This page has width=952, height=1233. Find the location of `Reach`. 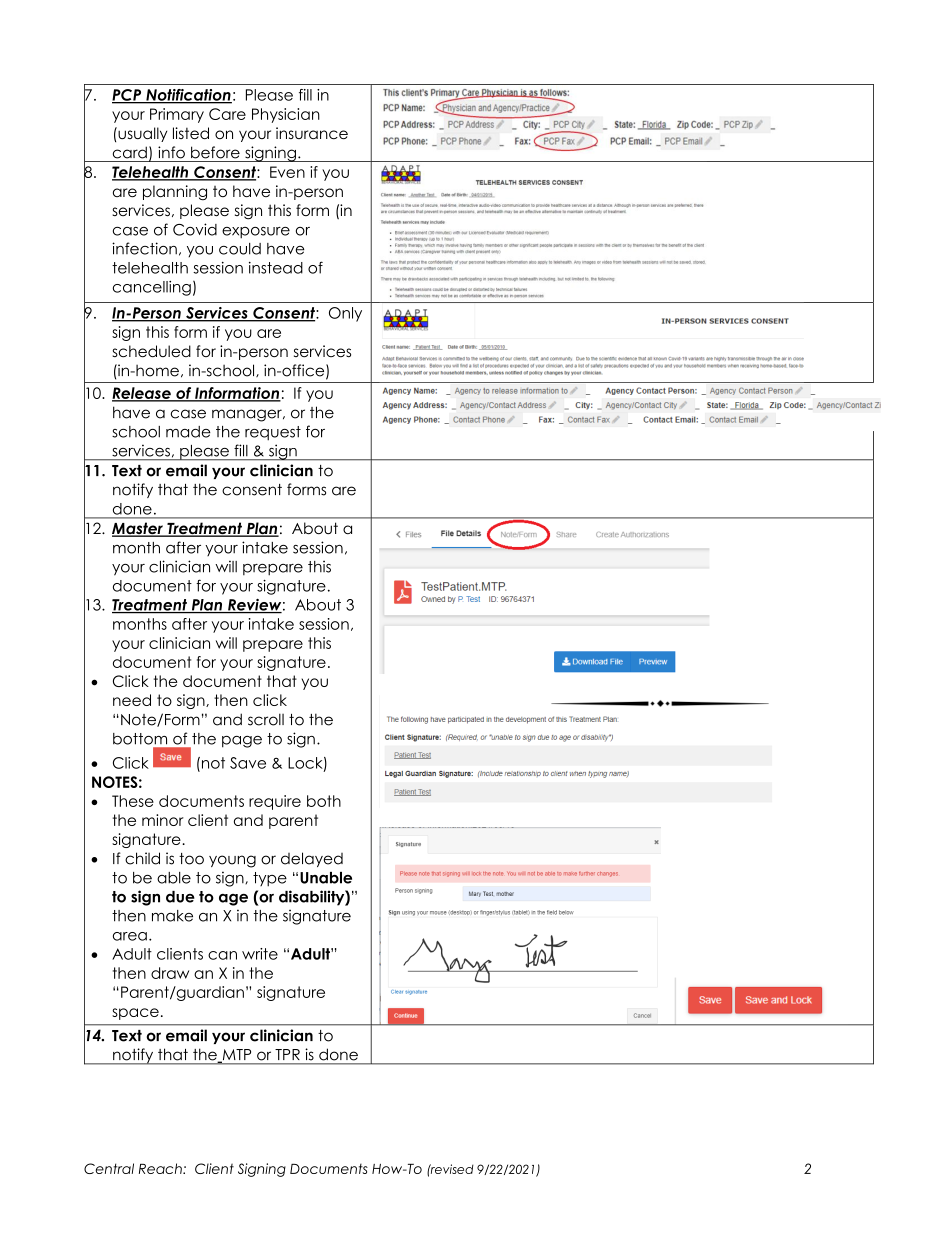

Reach is located at coordinates (161, 1168).
